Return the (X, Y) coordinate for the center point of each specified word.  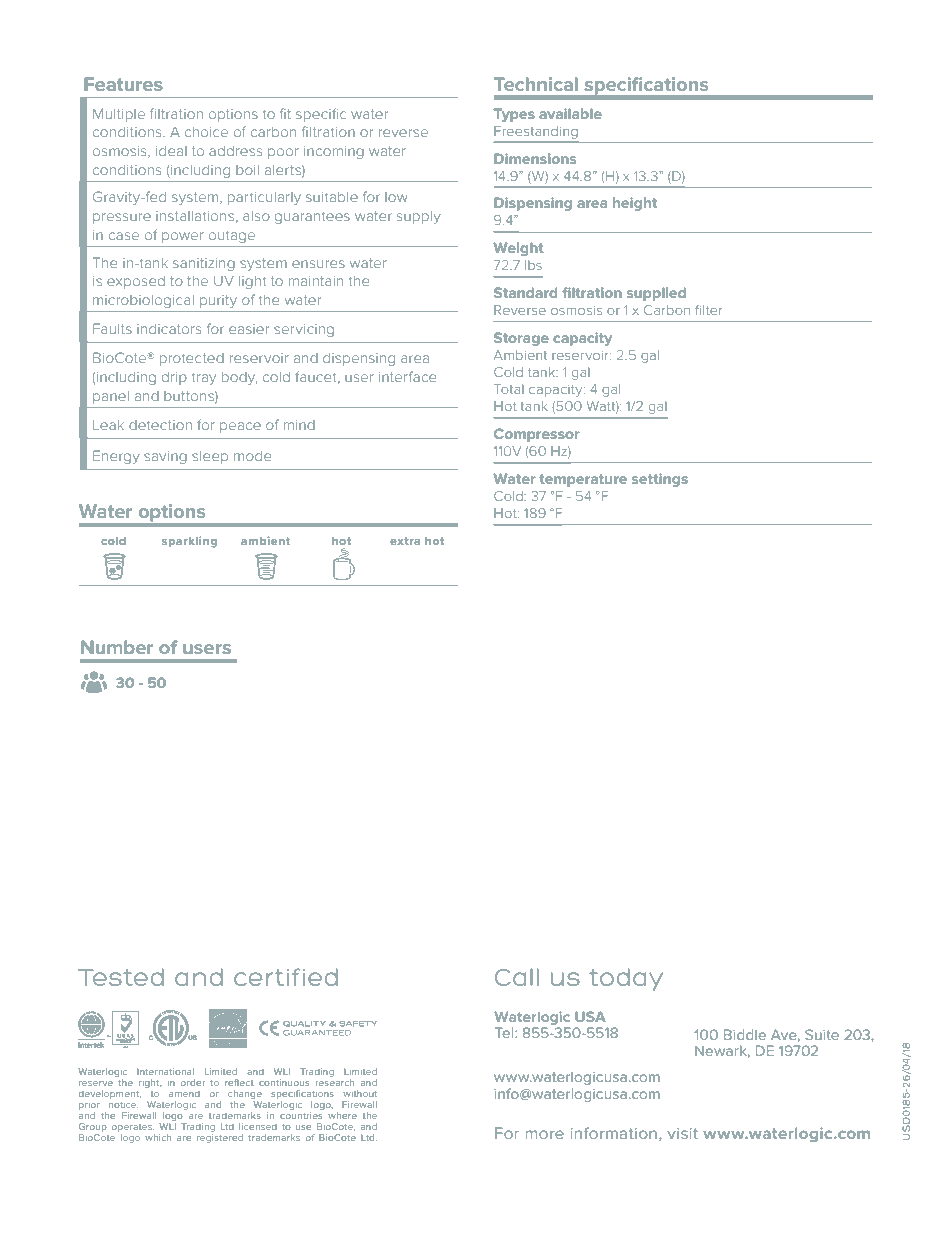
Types (514, 115)
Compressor (537, 435)
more (545, 1134)
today (626, 979)
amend (184, 1094)
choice (206, 132)
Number (117, 647)
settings (660, 480)
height (635, 204)
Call (517, 977)
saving (165, 457)
